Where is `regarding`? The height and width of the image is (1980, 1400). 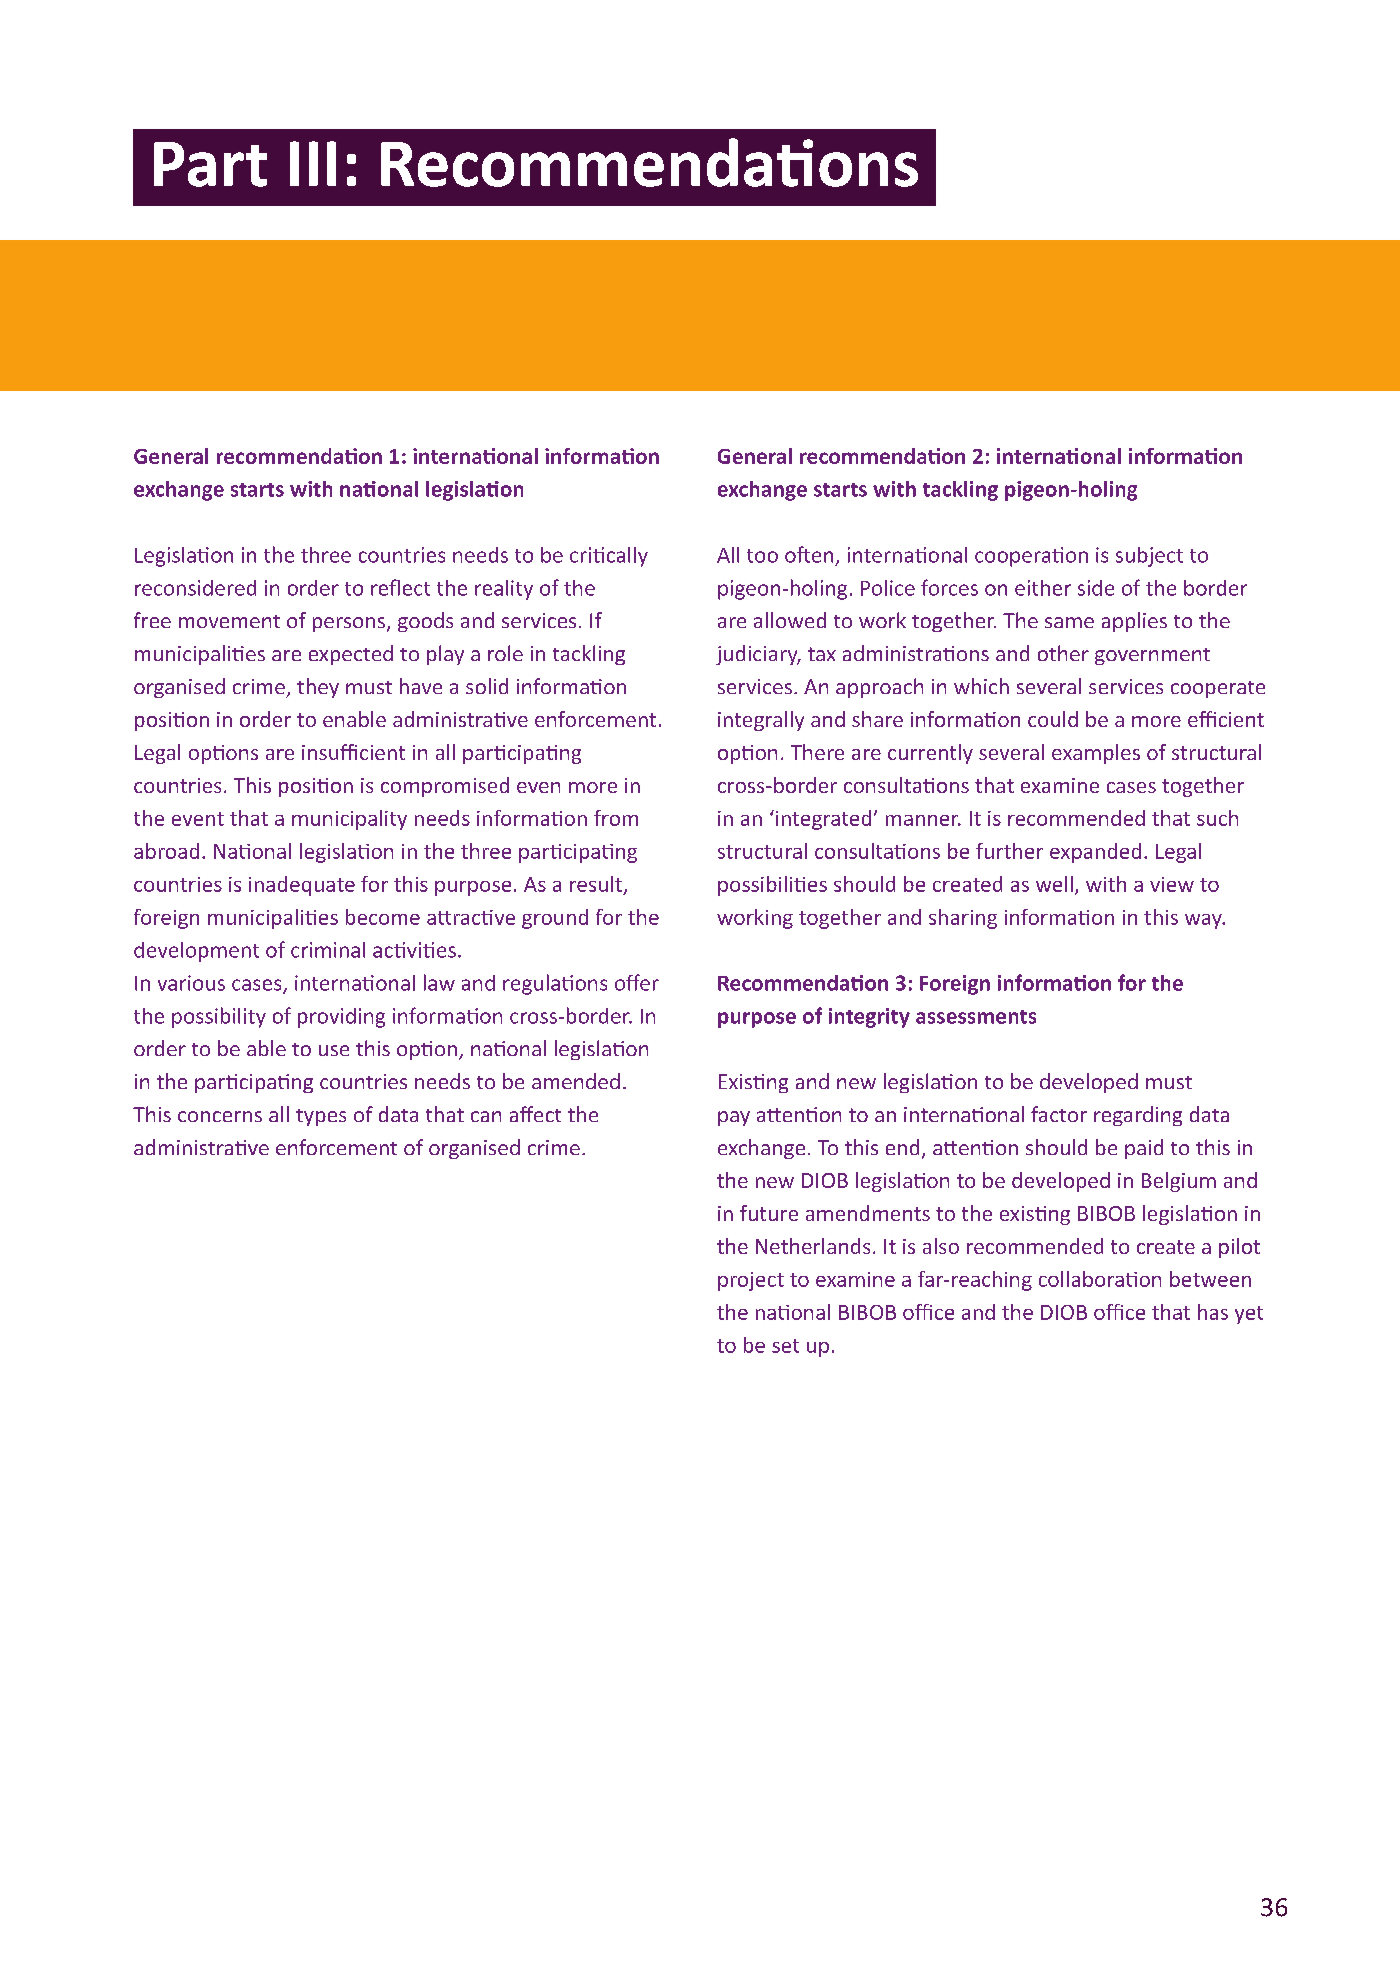
regarding is located at coordinates (1138, 1116).
